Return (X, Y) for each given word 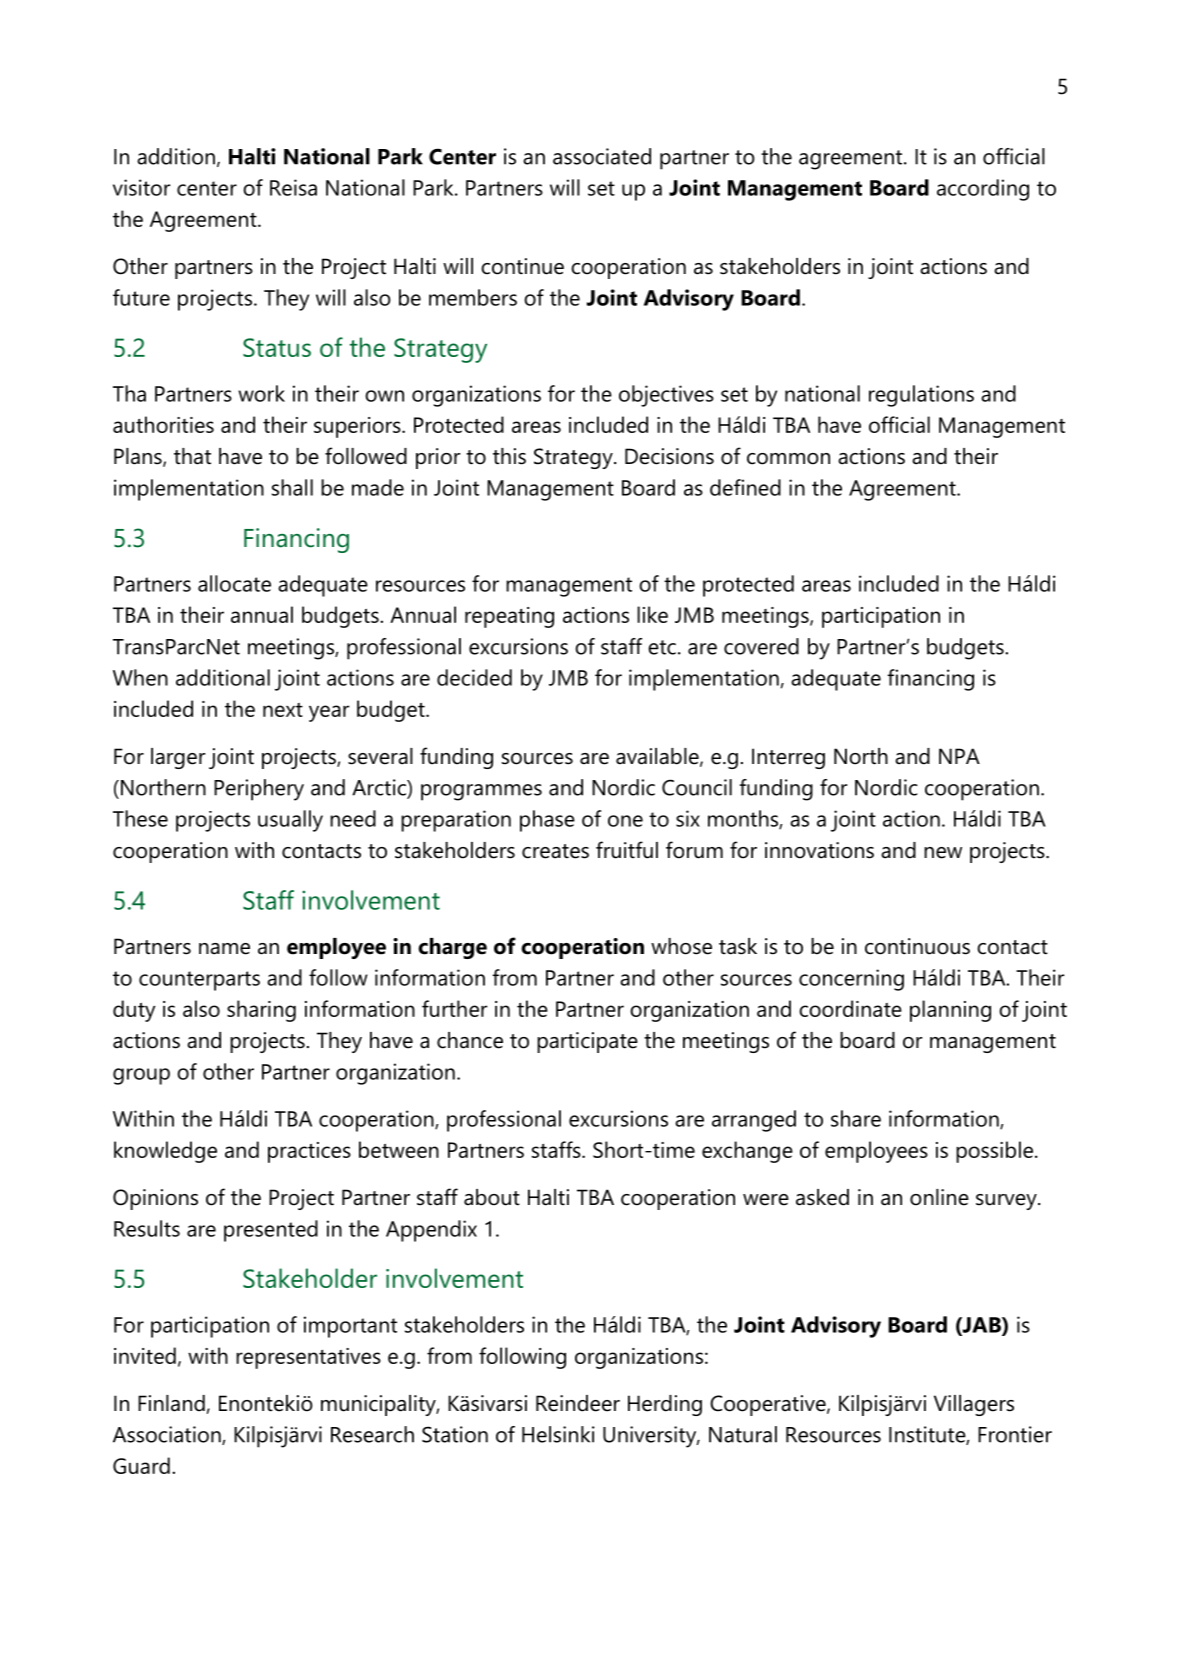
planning (950, 1011)
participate (587, 1042)
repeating (509, 617)
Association (168, 1435)
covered (761, 646)
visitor (141, 187)
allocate (234, 583)
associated (602, 156)
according (983, 190)
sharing (261, 1011)
